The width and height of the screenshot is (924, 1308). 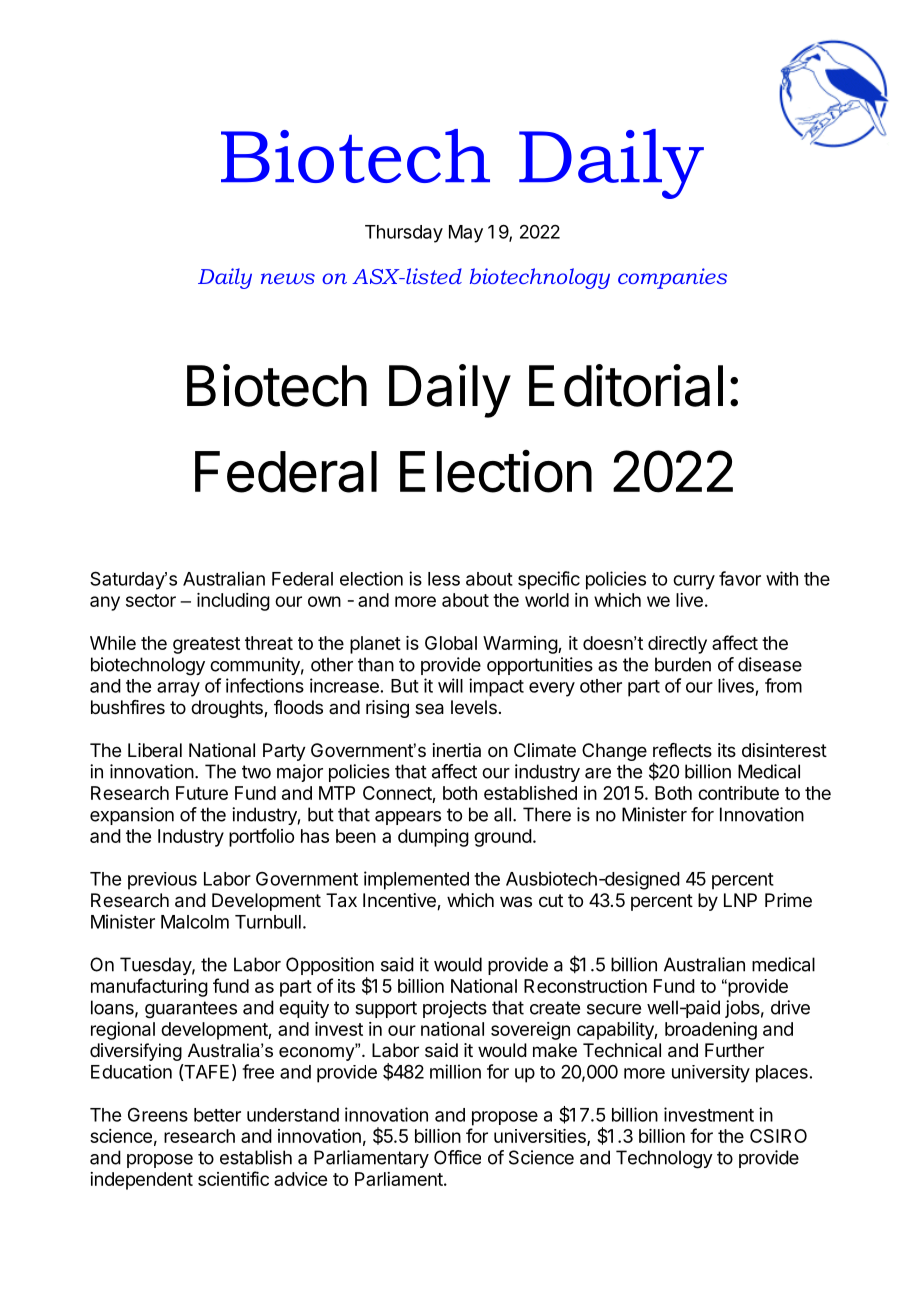 What do you see at coordinates (178, 689) in the screenshot?
I see `array` at bounding box center [178, 689].
